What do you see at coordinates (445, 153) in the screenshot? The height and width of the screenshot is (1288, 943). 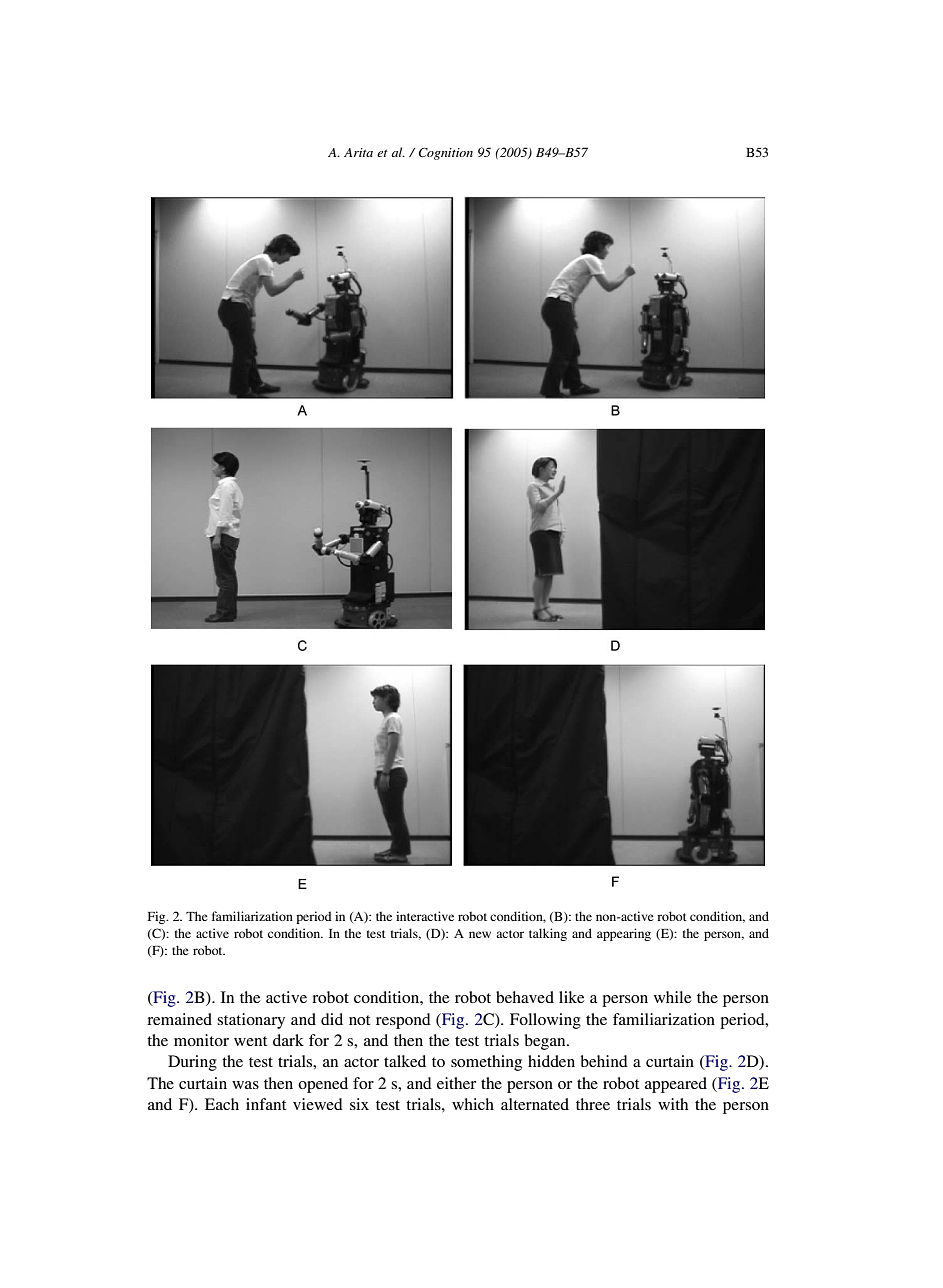 I see `Cognition` at bounding box center [445, 153].
